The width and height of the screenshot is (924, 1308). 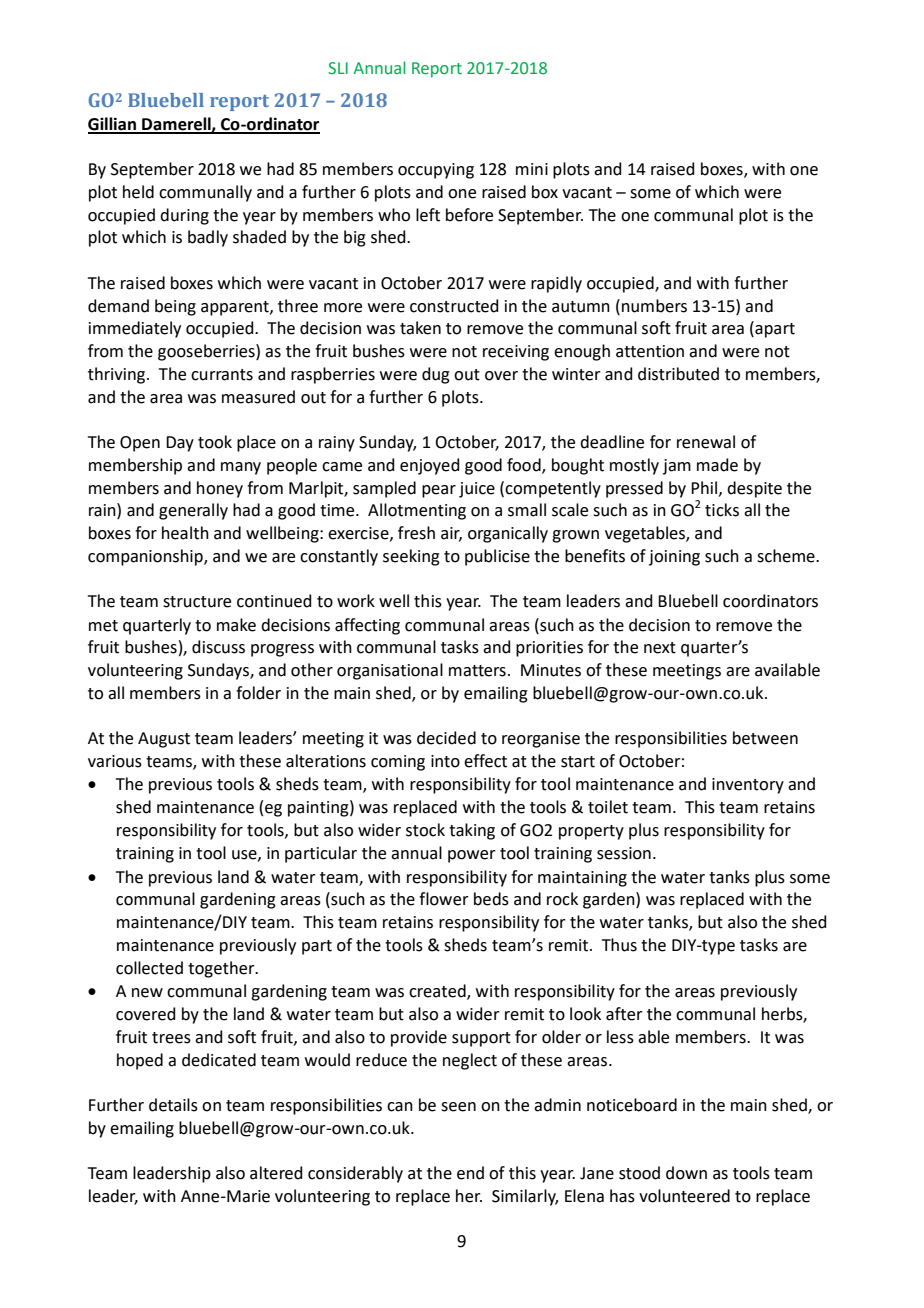 I want to click on constructed, so click(x=454, y=306).
